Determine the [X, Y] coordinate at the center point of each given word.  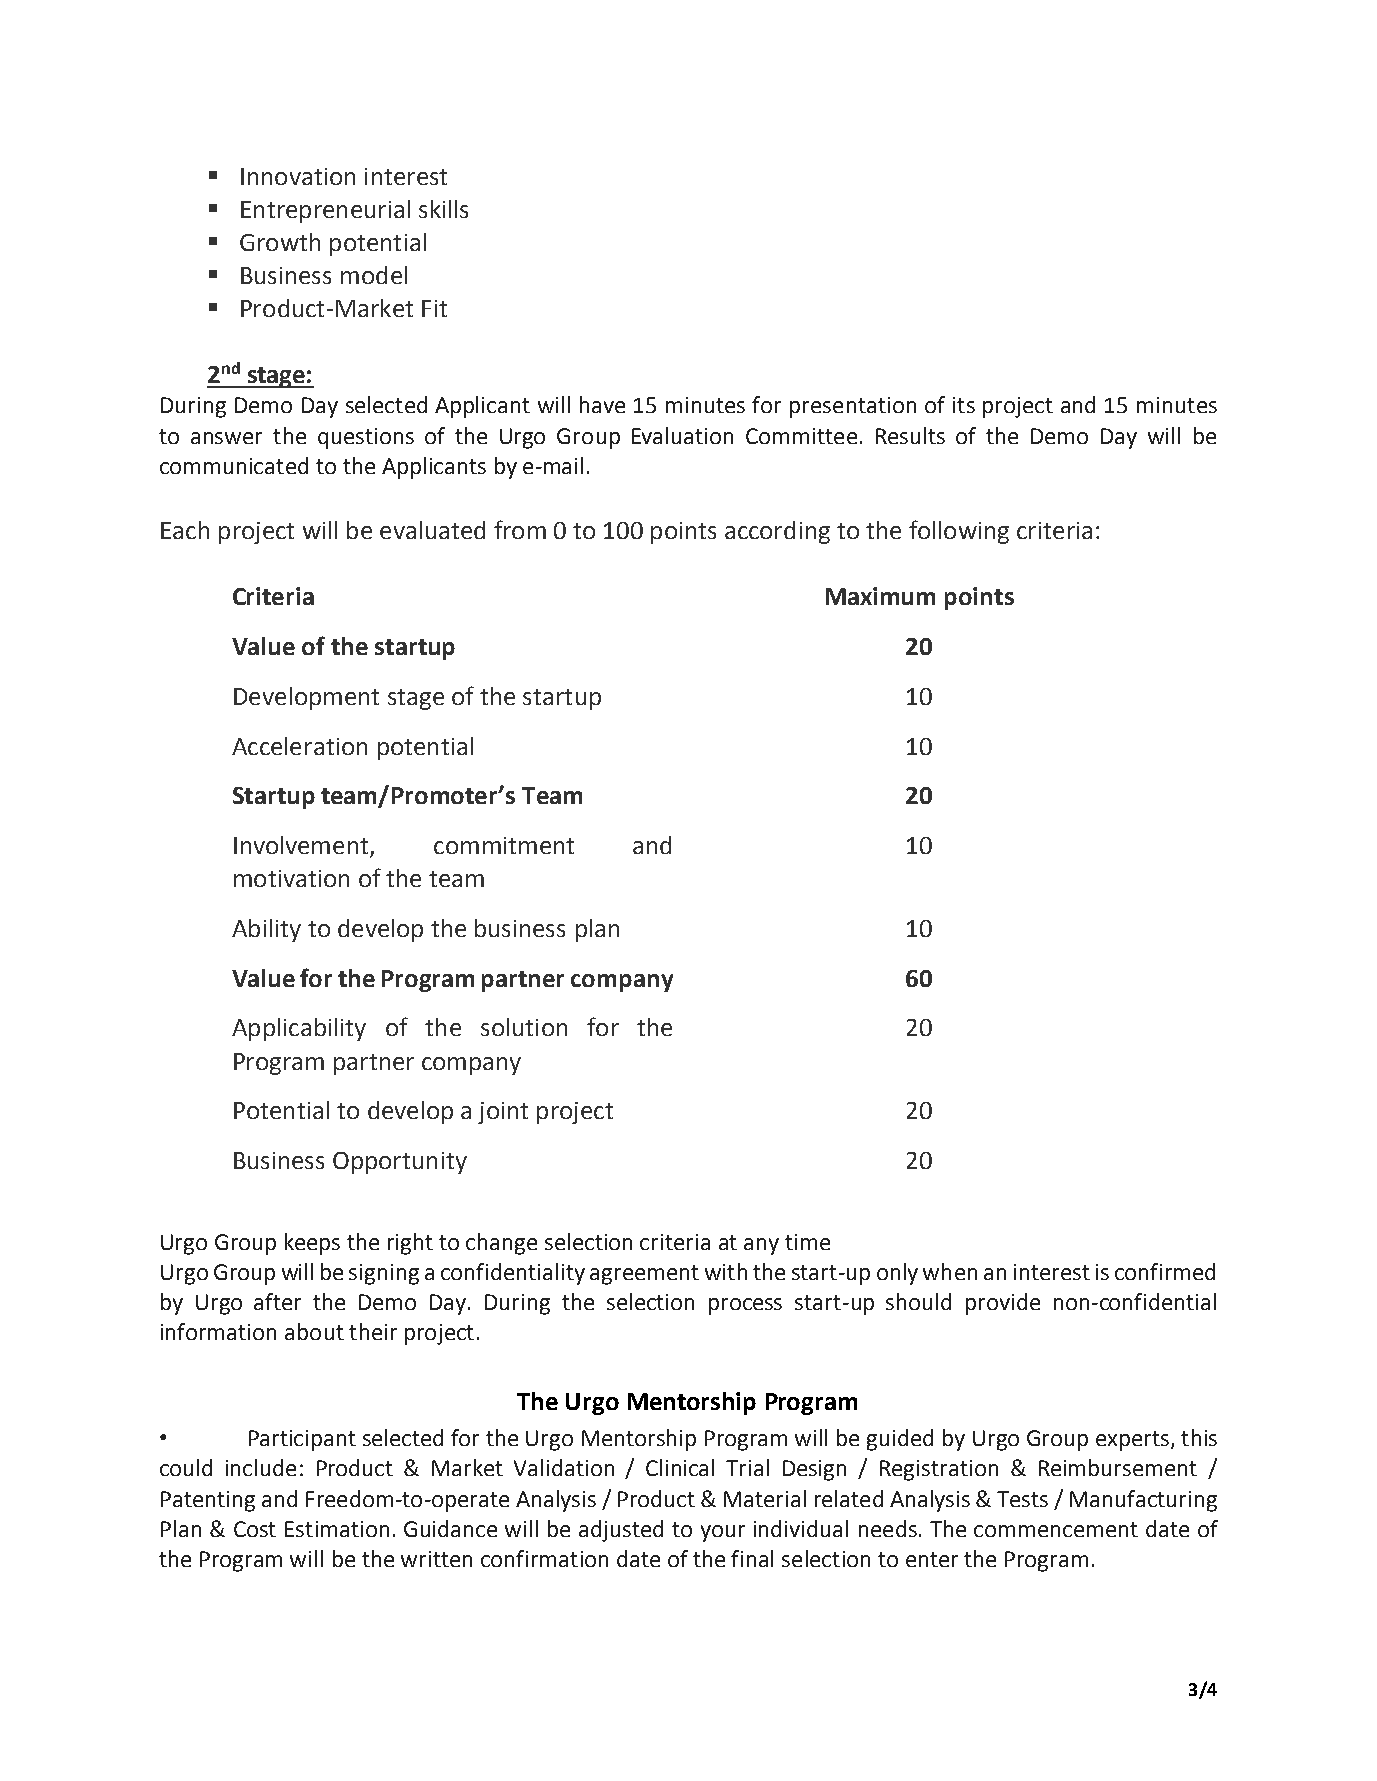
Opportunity [400, 1163]
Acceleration [299, 746]
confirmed [1165, 1271]
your [723, 1533]
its [964, 405]
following [959, 532]
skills [443, 209]
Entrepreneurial [325, 211]
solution [524, 1027]
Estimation [337, 1529]
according [777, 532]
